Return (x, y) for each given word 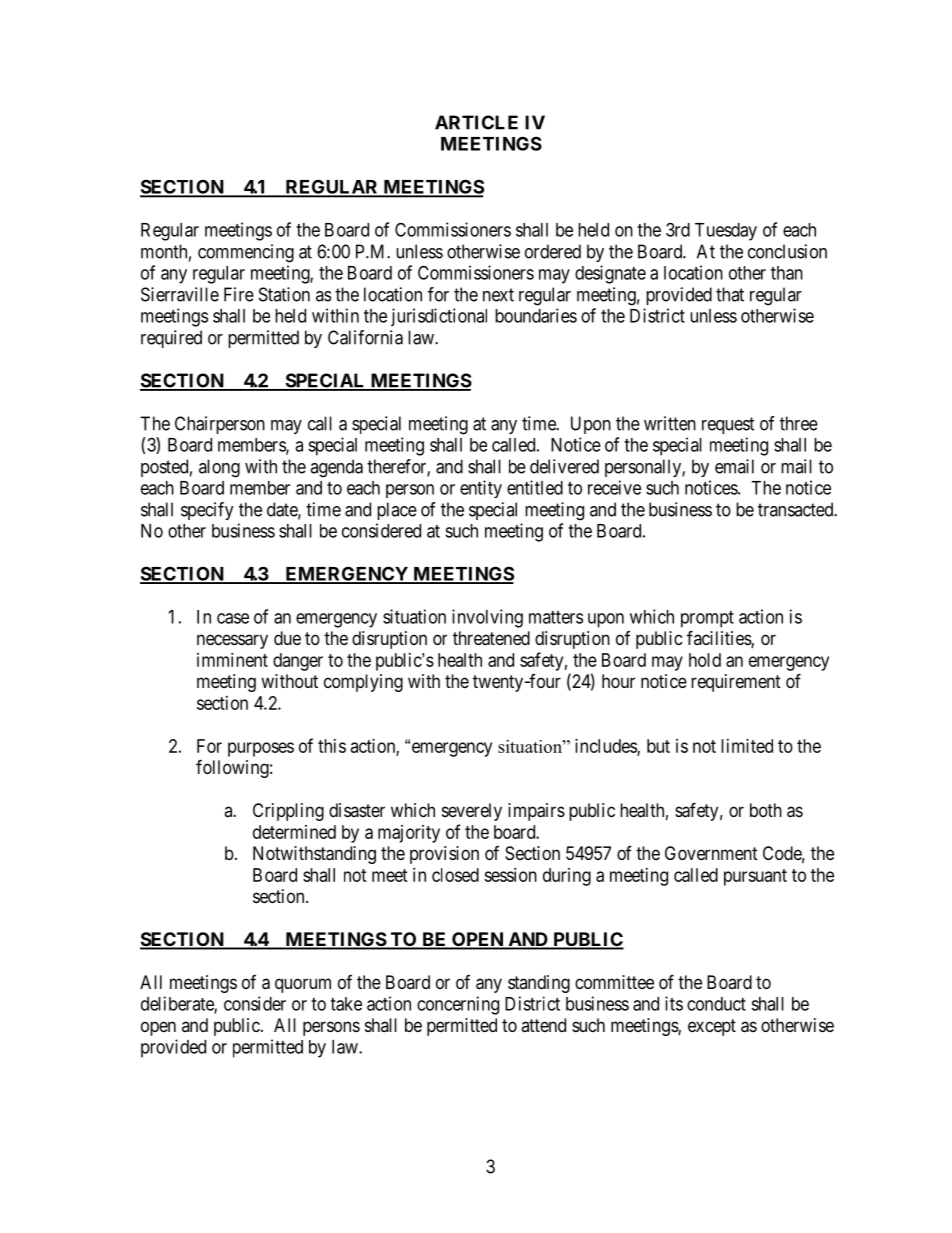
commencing (246, 253)
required (171, 339)
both (766, 810)
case (233, 618)
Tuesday (726, 232)
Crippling (288, 812)
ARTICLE (476, 122)
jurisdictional (439, 317)
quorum (303, 985)
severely (472, 812)
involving (487, 618)
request (728, 425)
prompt (707, 619)
